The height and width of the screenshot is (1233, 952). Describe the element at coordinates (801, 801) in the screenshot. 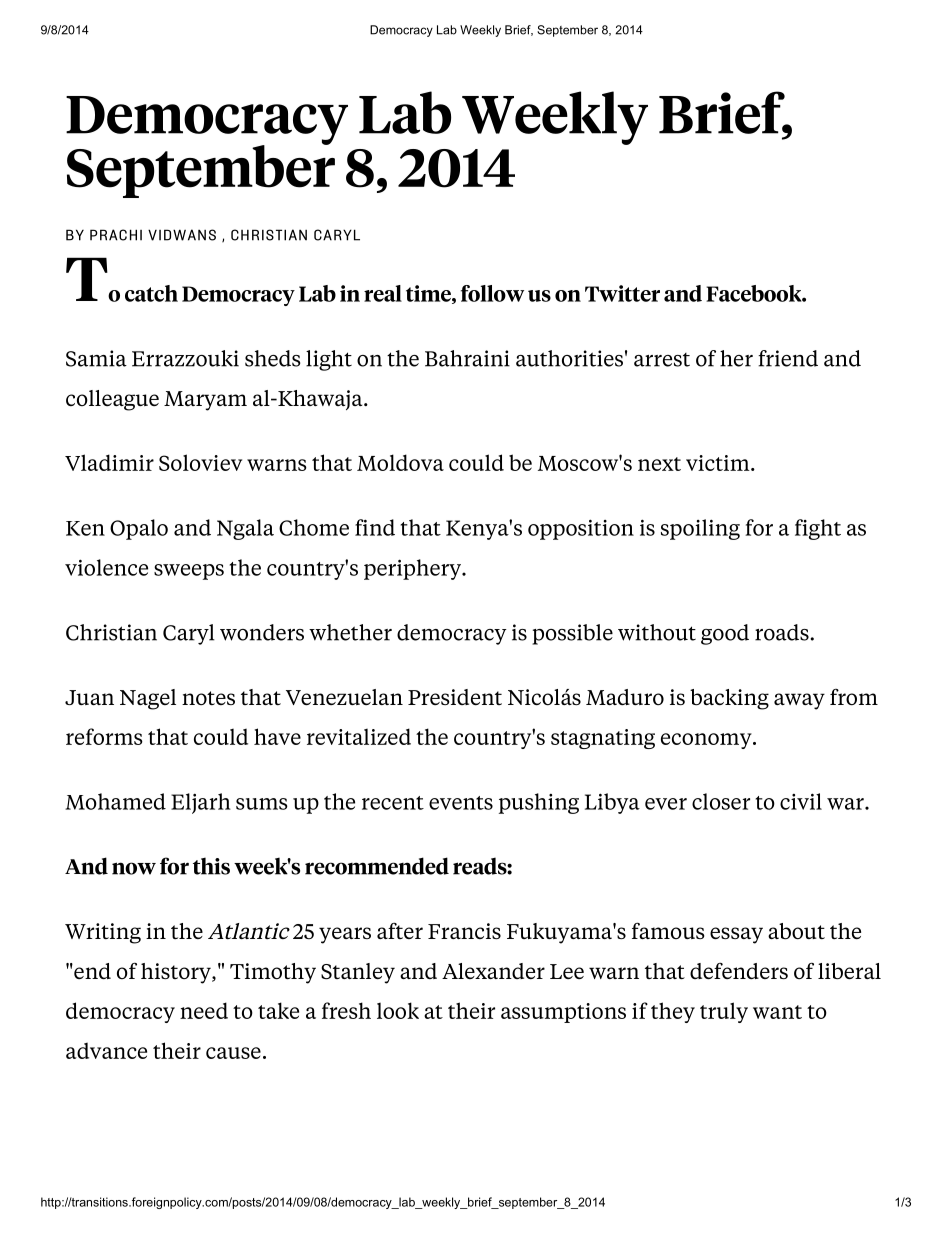

I see `civil` at that location.
